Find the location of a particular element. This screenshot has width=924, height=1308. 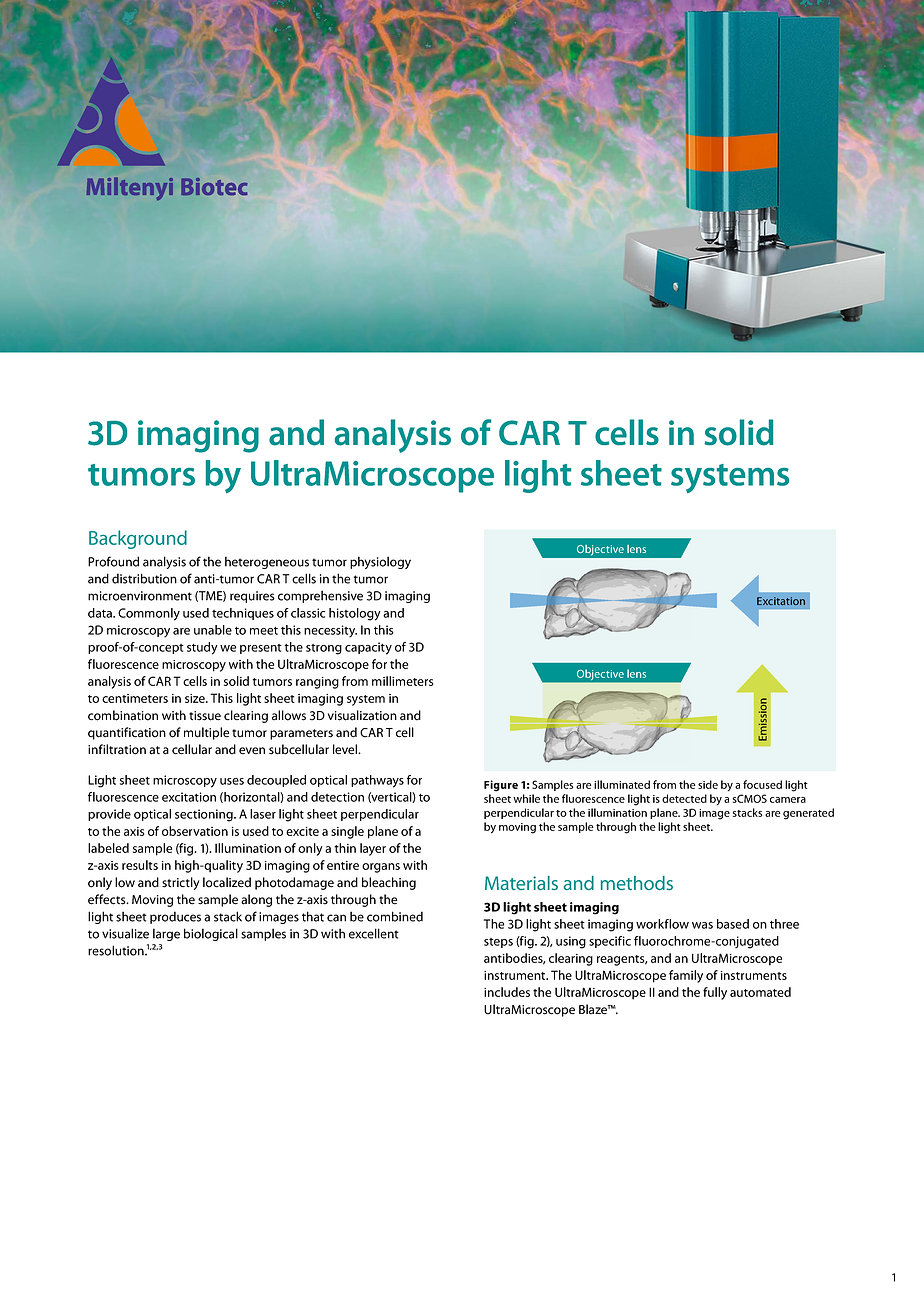

Background is located at coordinates (138, 539).
